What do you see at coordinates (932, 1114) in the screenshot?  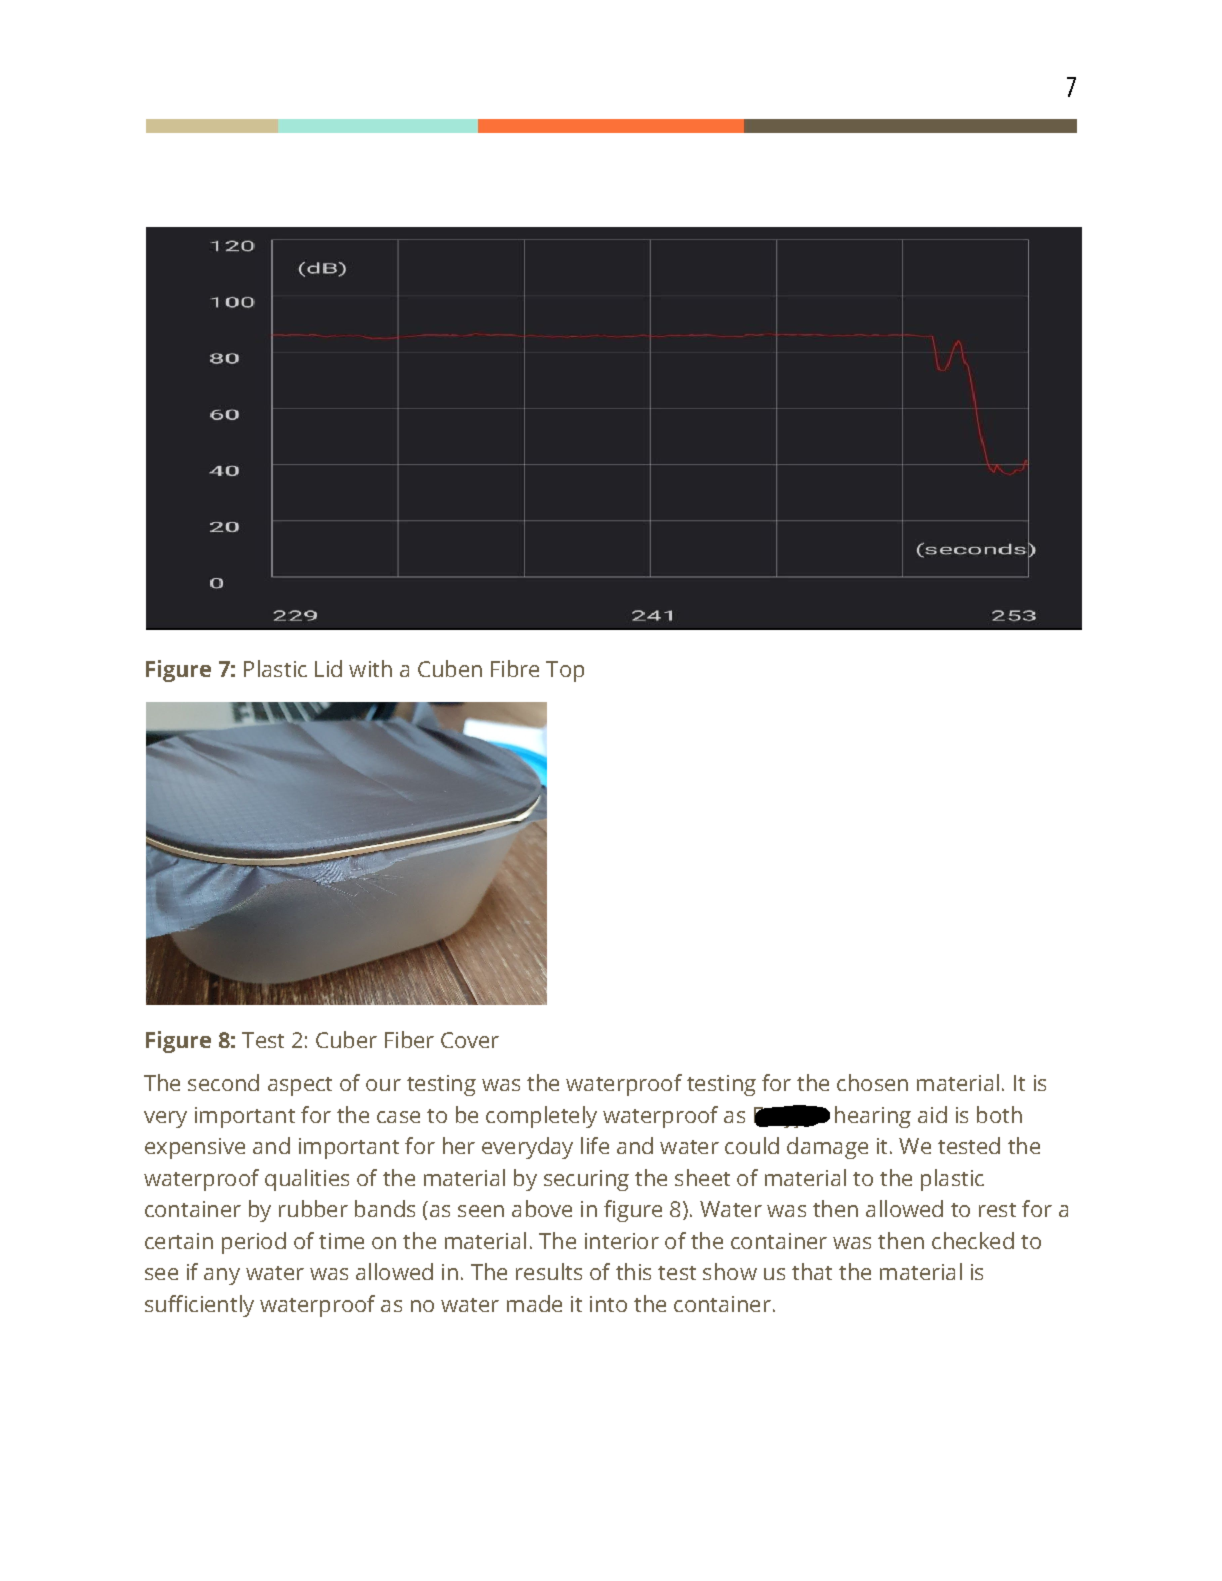 I see `aid` at bounding box center [932, 1114].
